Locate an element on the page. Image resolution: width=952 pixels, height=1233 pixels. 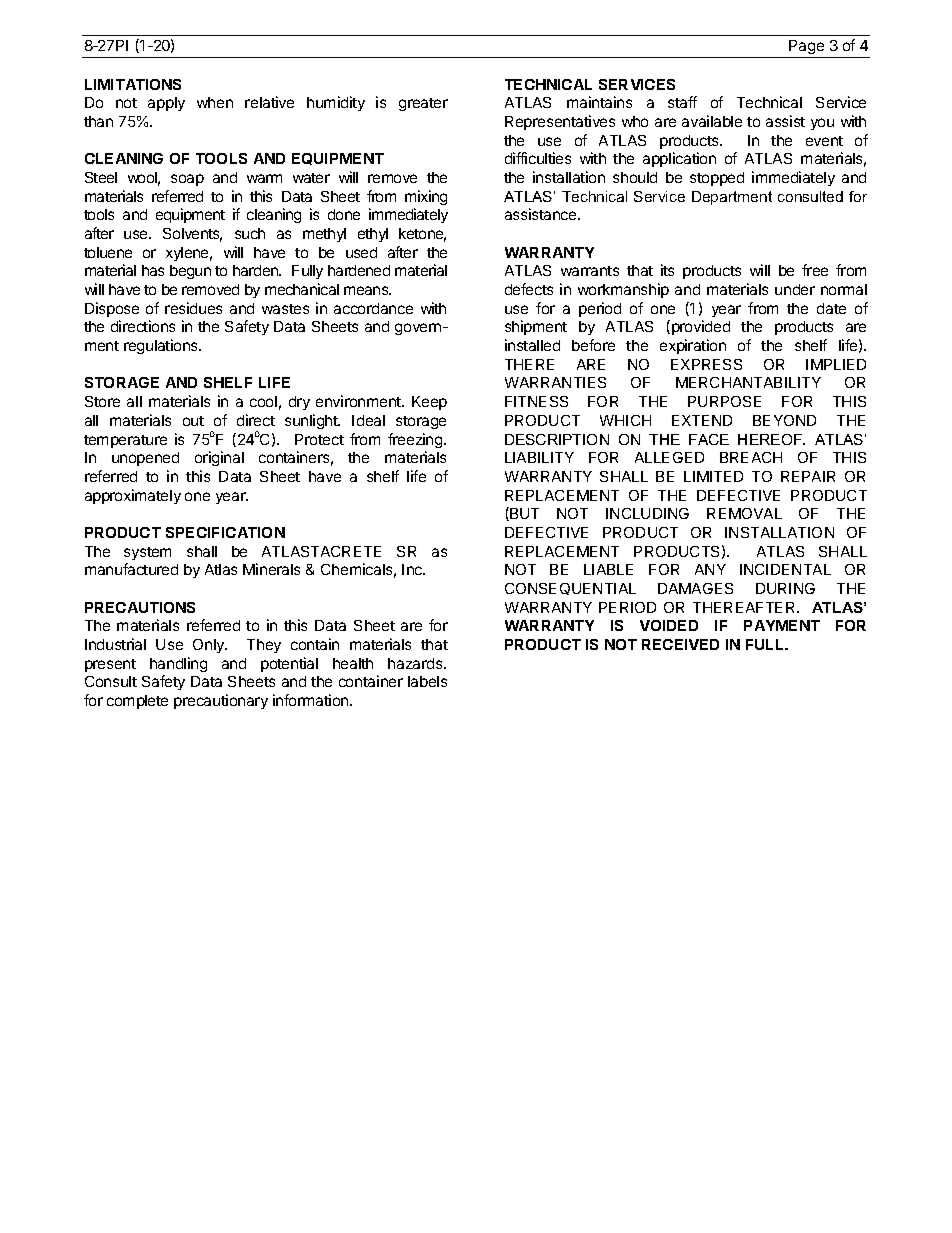
BUT is located at coordinates (523, 514).
